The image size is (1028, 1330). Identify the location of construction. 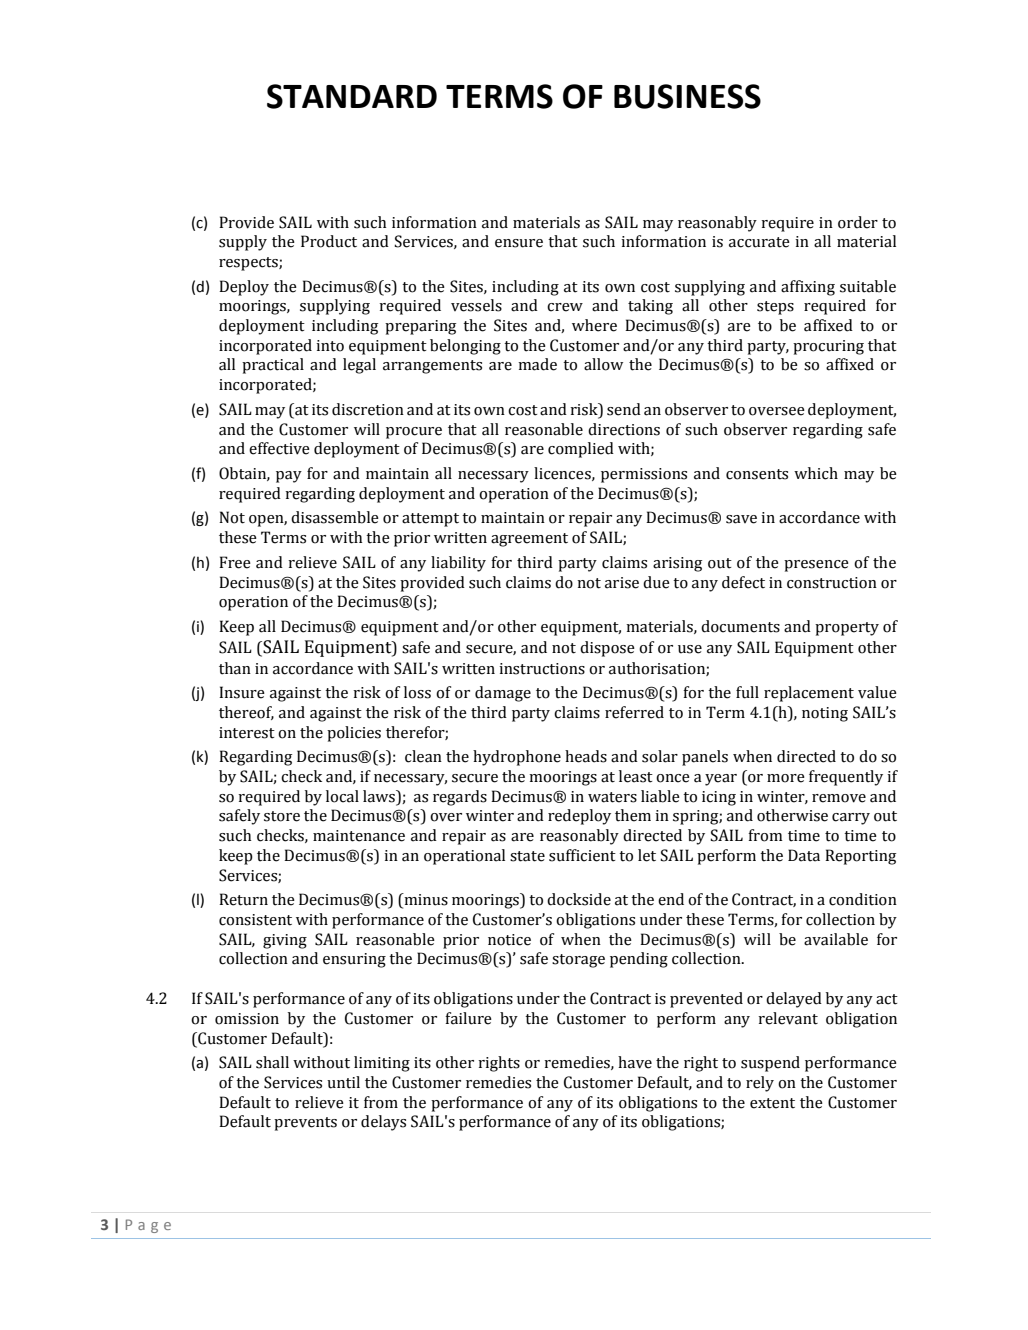
(832, 583).
